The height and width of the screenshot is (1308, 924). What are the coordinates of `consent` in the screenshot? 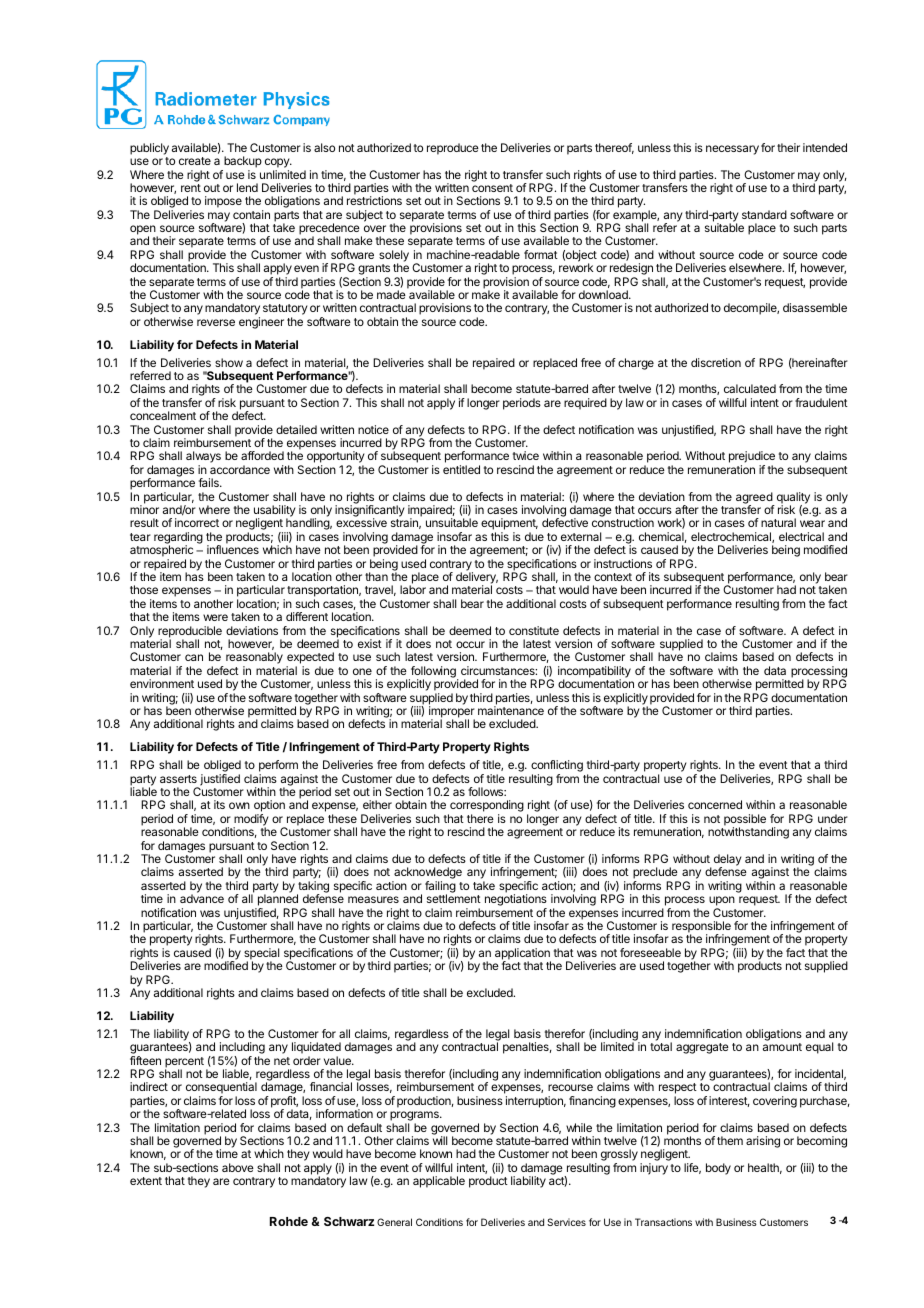 It's located at (492, 188).
